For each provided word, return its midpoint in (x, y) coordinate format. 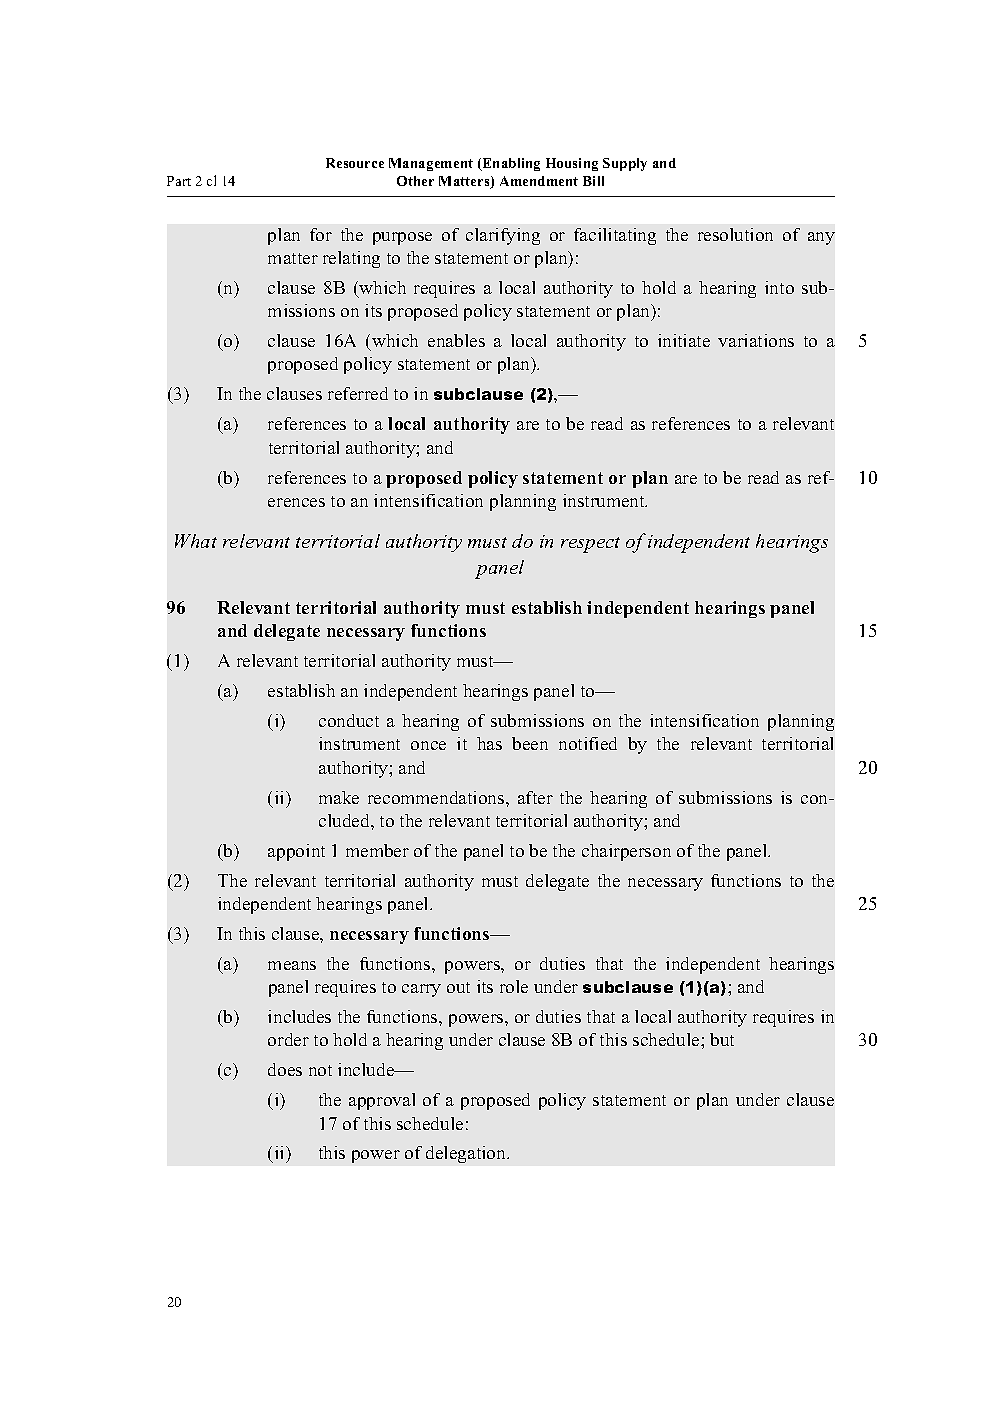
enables (456, 340)
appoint (296, 852)
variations (756, 340)
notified (588, 743)
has (489, 743)
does (285, 1069)
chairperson (626, 852)
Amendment (539, 181)
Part (179, 181)
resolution (735, 234)
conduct (349, 720)
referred (358, 393)
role (514, 986)
